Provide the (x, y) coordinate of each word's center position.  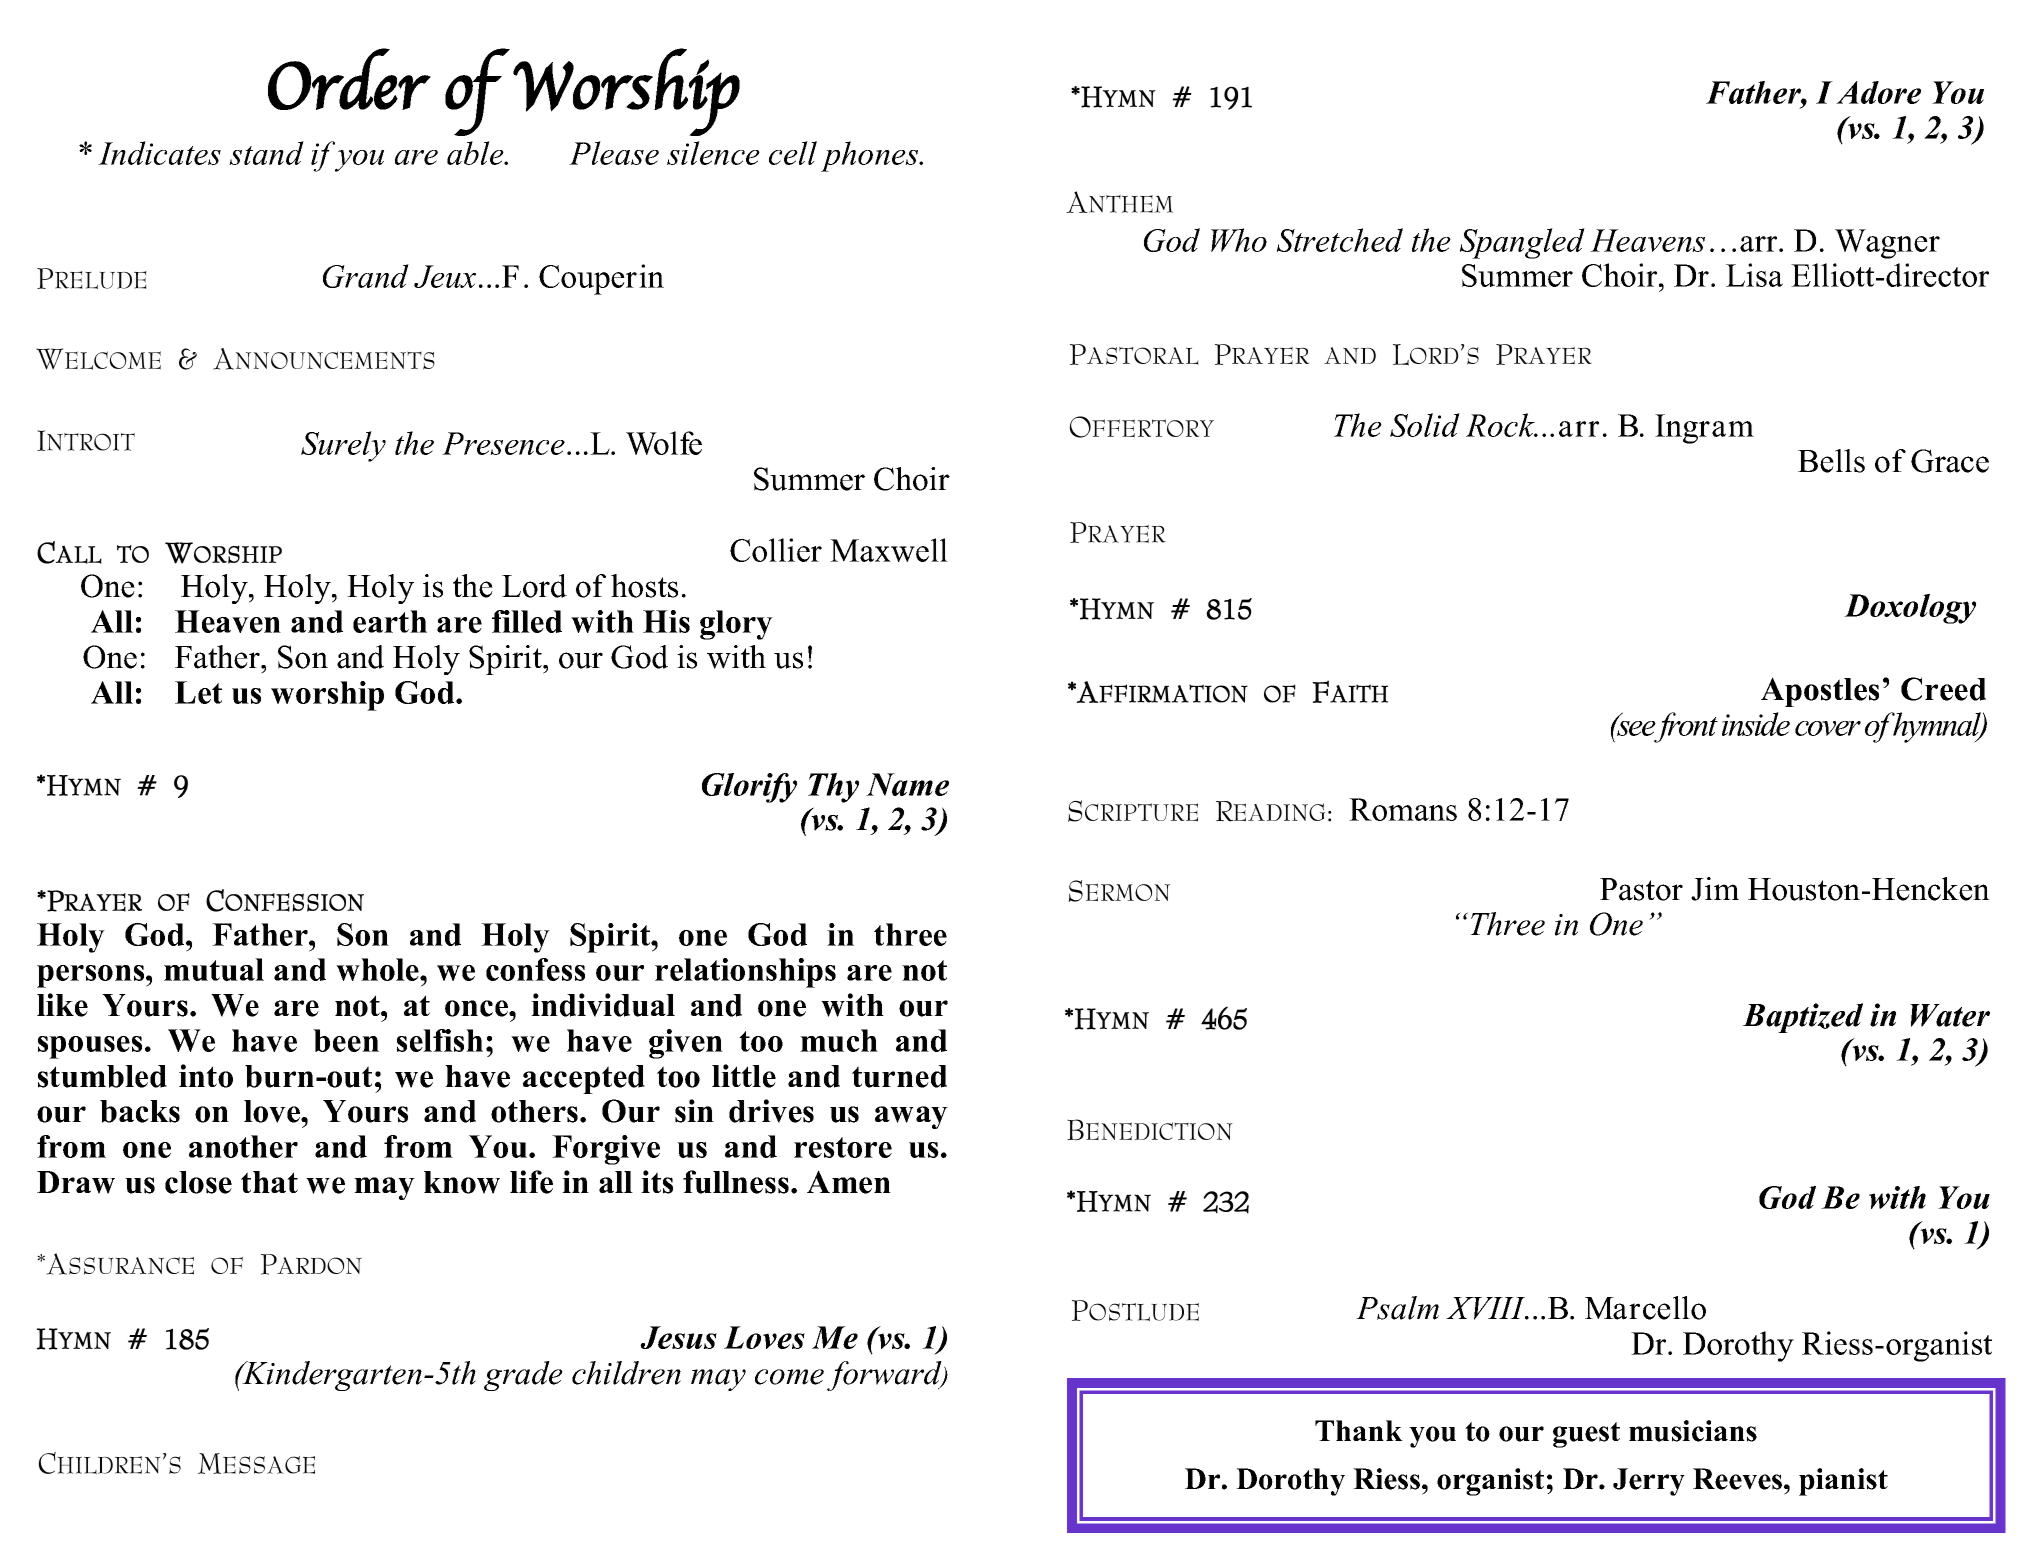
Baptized (1802, 1018)
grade (523, 1376)
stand (266, 153)
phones (871, 156)
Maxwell (889, 550)
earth (390, 621)
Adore (1878, 92)
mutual (214, 969)
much (839, 1040)
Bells (1831, 461)
